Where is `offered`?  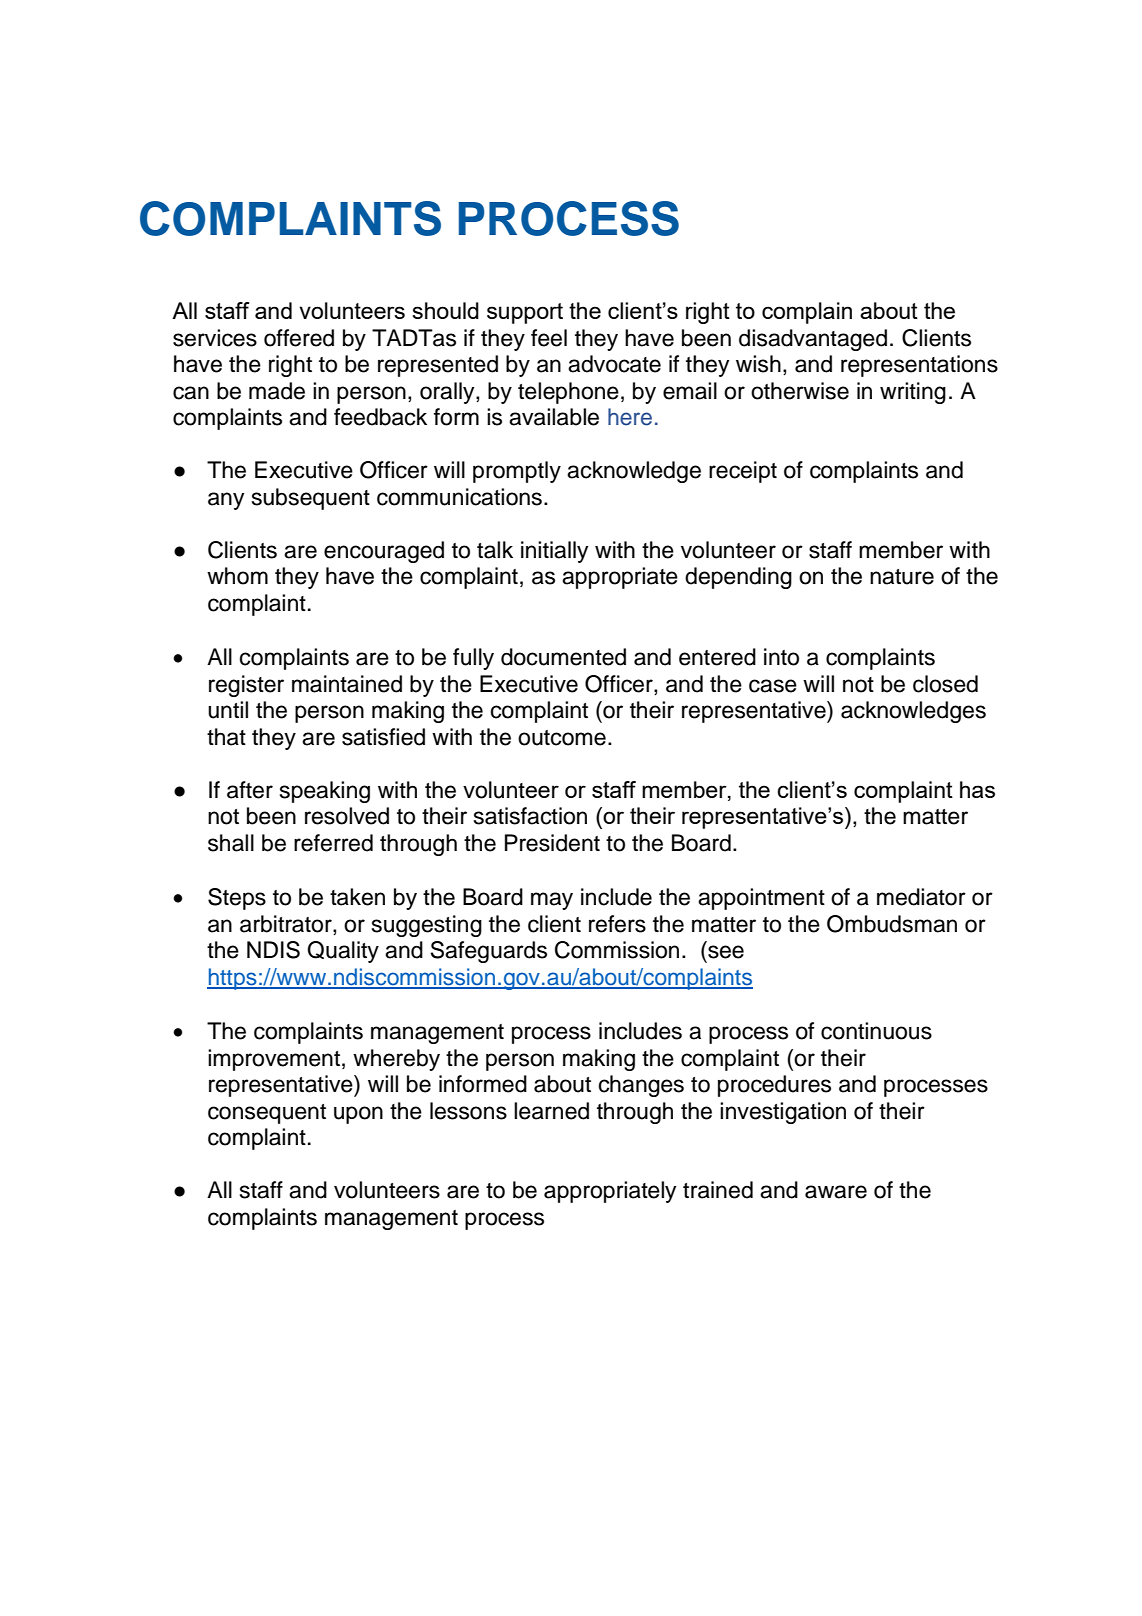
offered is located at coordinates (299, 338).
